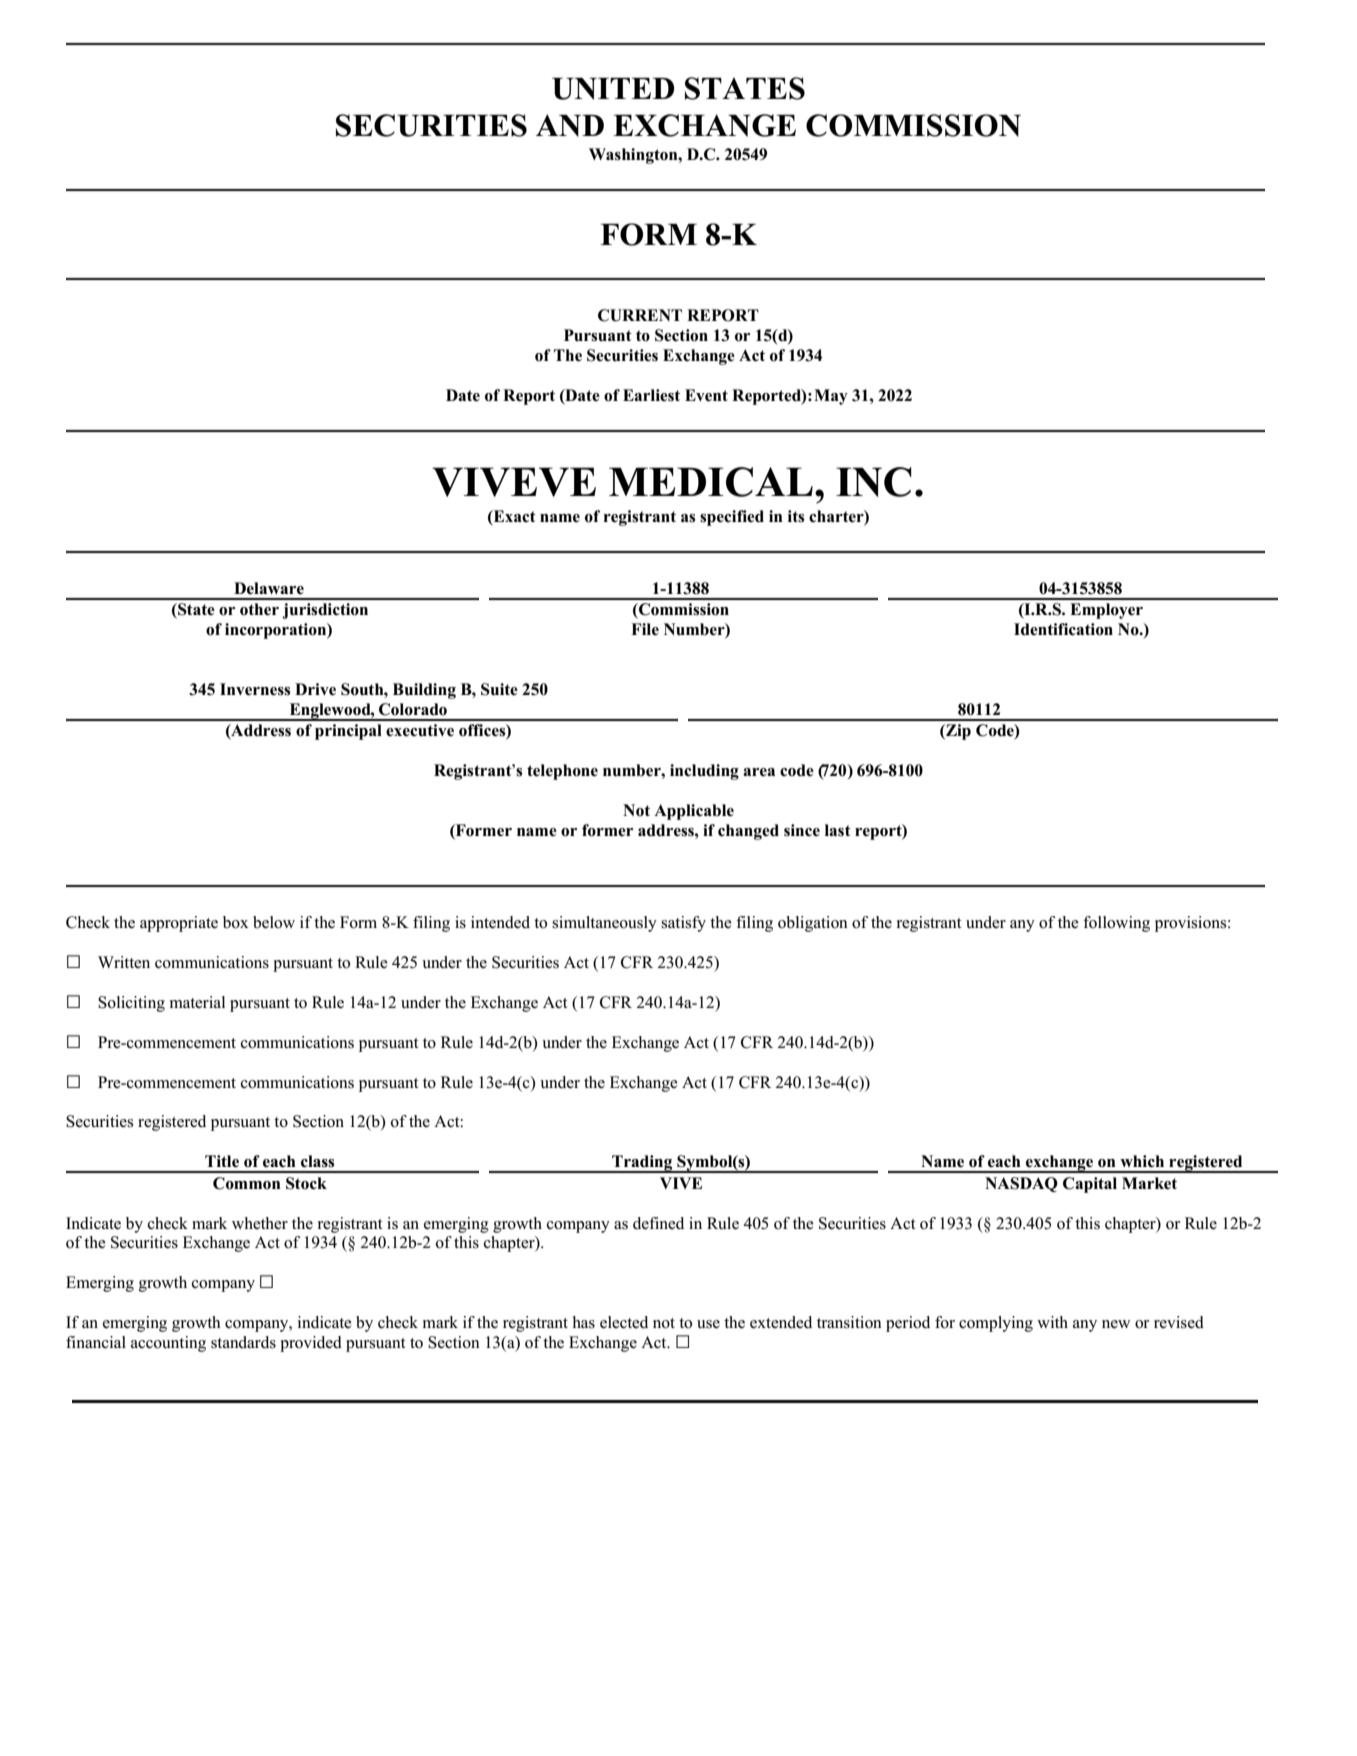 This image has height=1756, width=1357. I want to click on Event, so click(706, 395).
